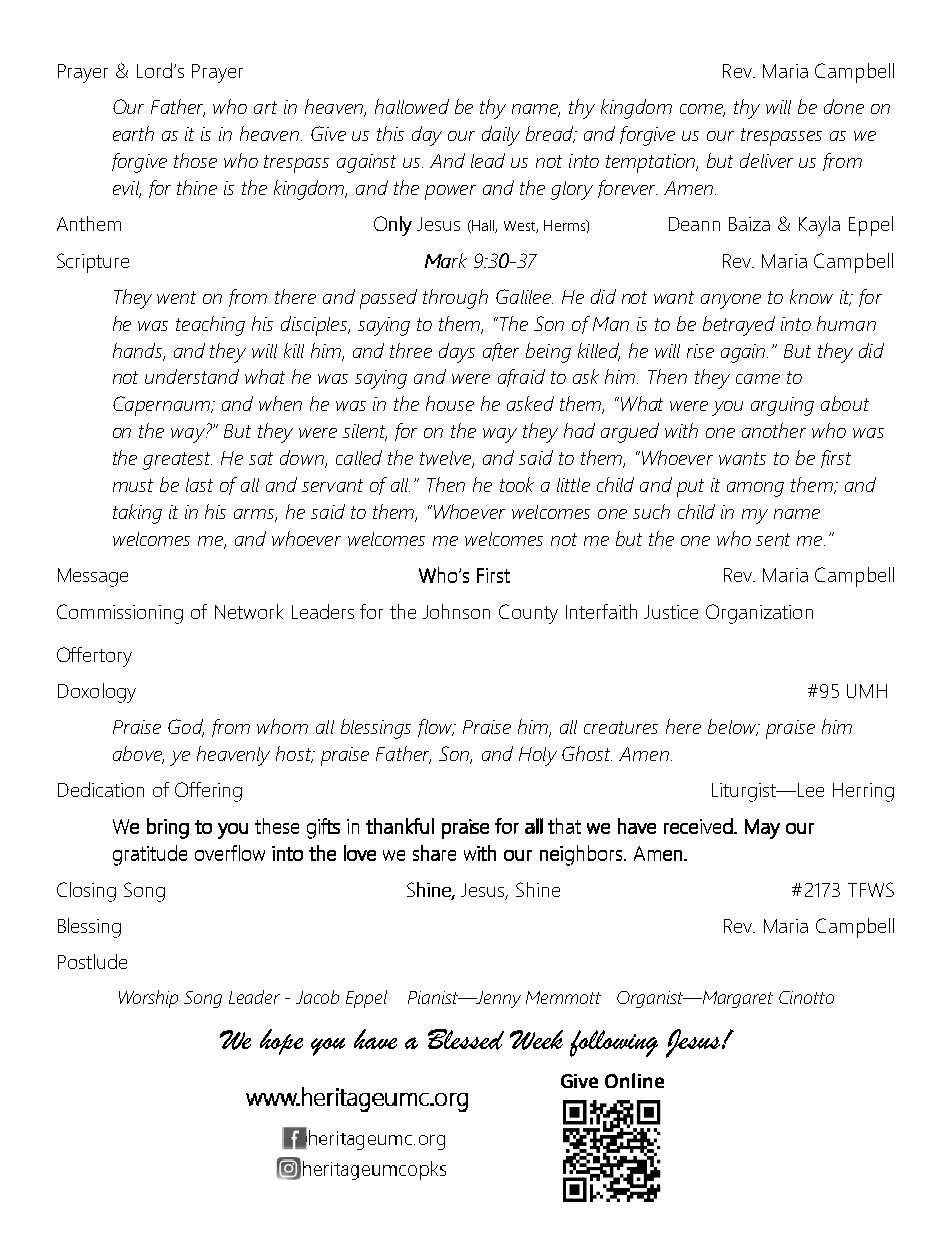  I want to click on daily, so click(501, 136).
